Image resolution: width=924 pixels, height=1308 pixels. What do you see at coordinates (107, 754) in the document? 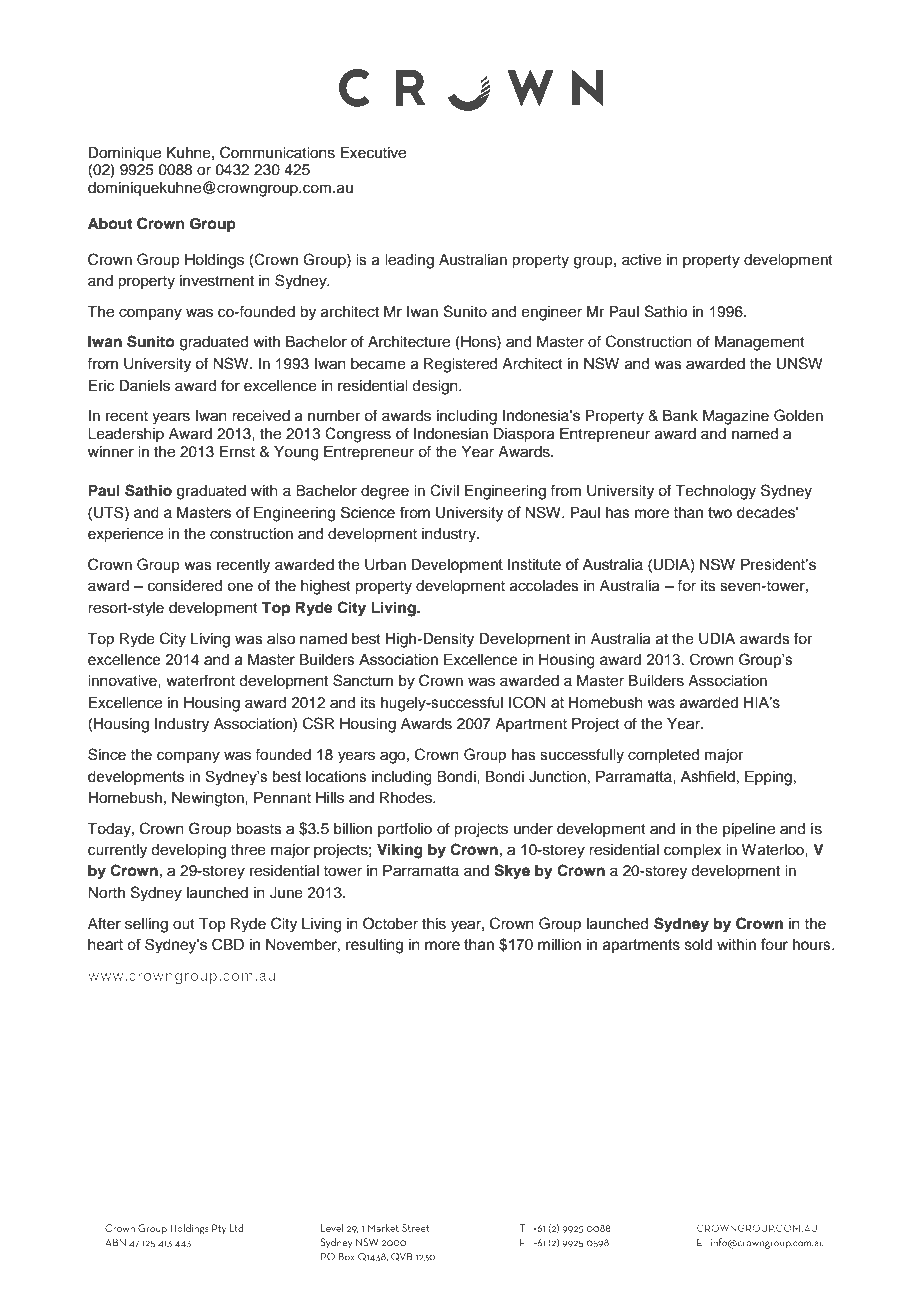
I see `Since` at bounding box center [107, 754].
